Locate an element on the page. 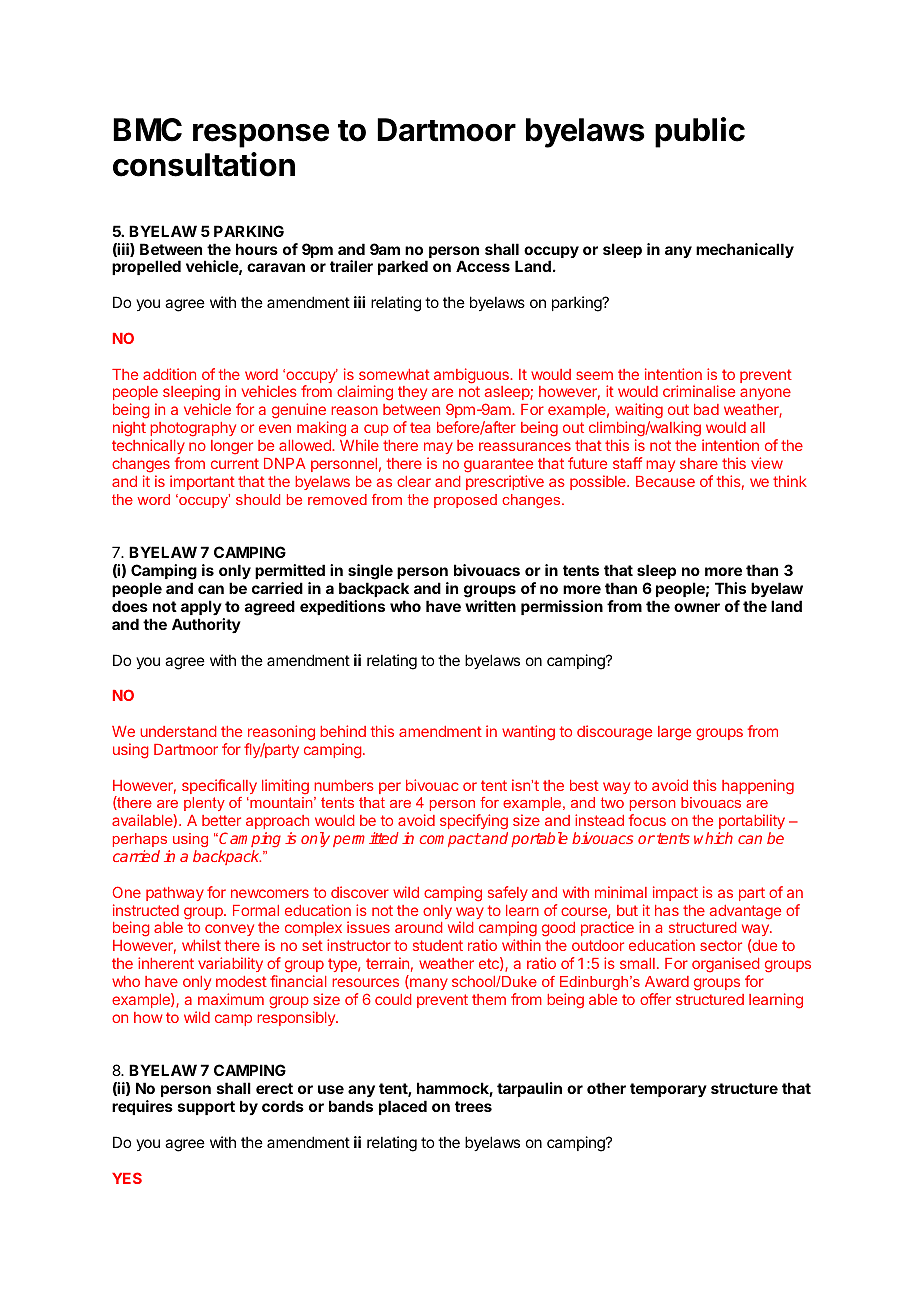 The height and width of the page is (1308, 924). owner is located at coordinates (697, 607).
